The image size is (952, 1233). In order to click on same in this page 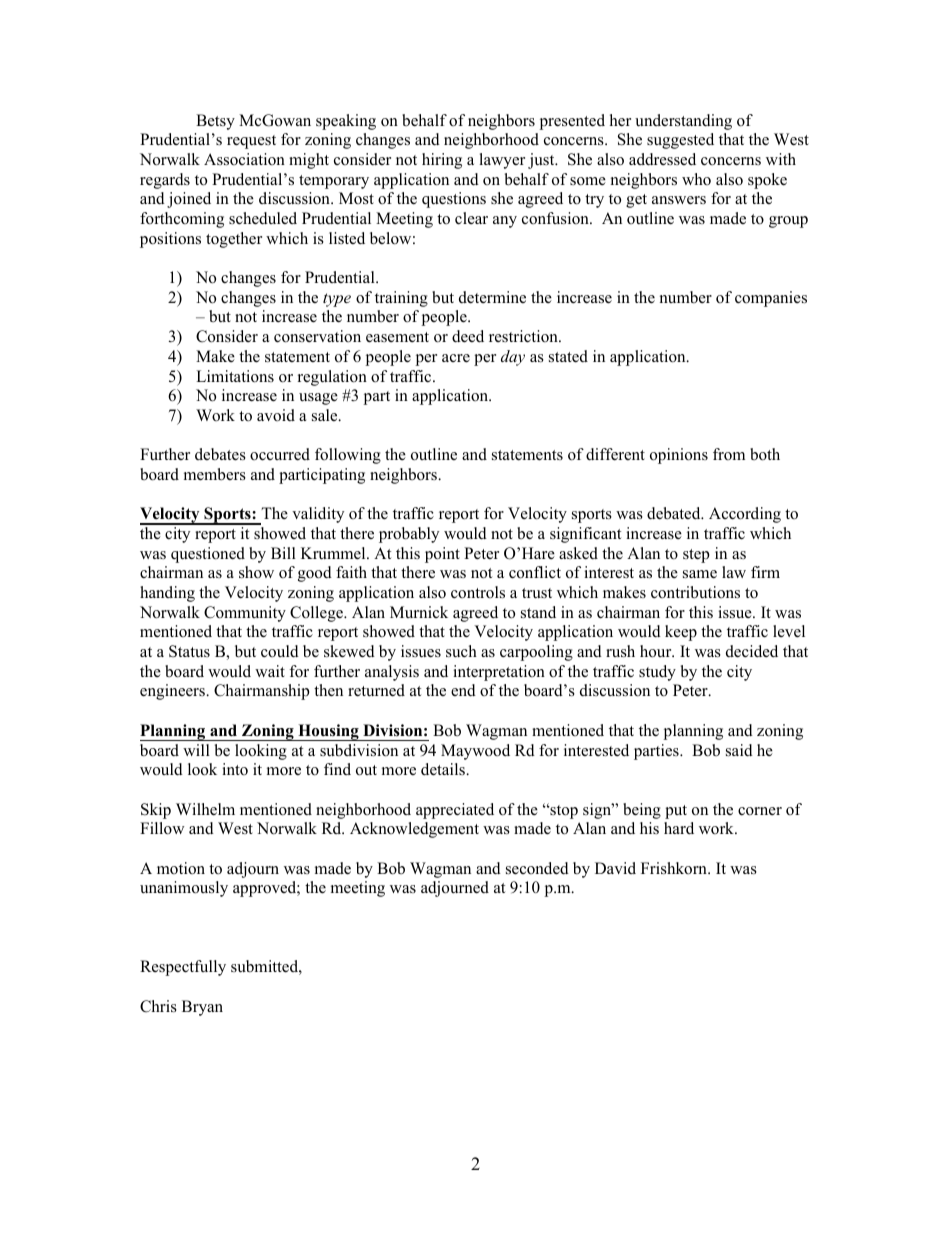, I will do `click(700, 574)`.
